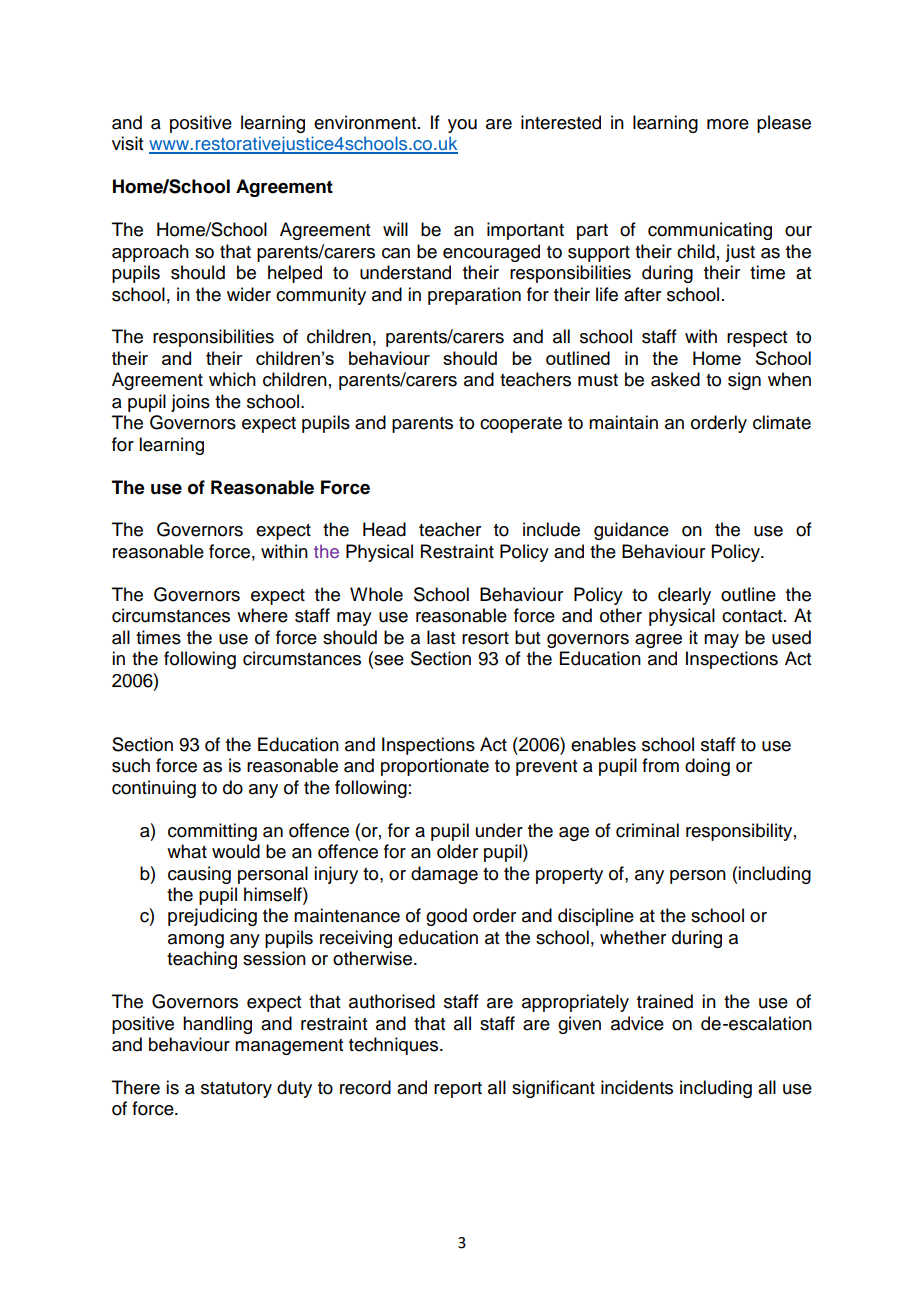 This screenshot has width=924, height=1308. What do you see at coordinates (728, 124) in the screenshot?
I see `more` at bounding box center [728, 124].
